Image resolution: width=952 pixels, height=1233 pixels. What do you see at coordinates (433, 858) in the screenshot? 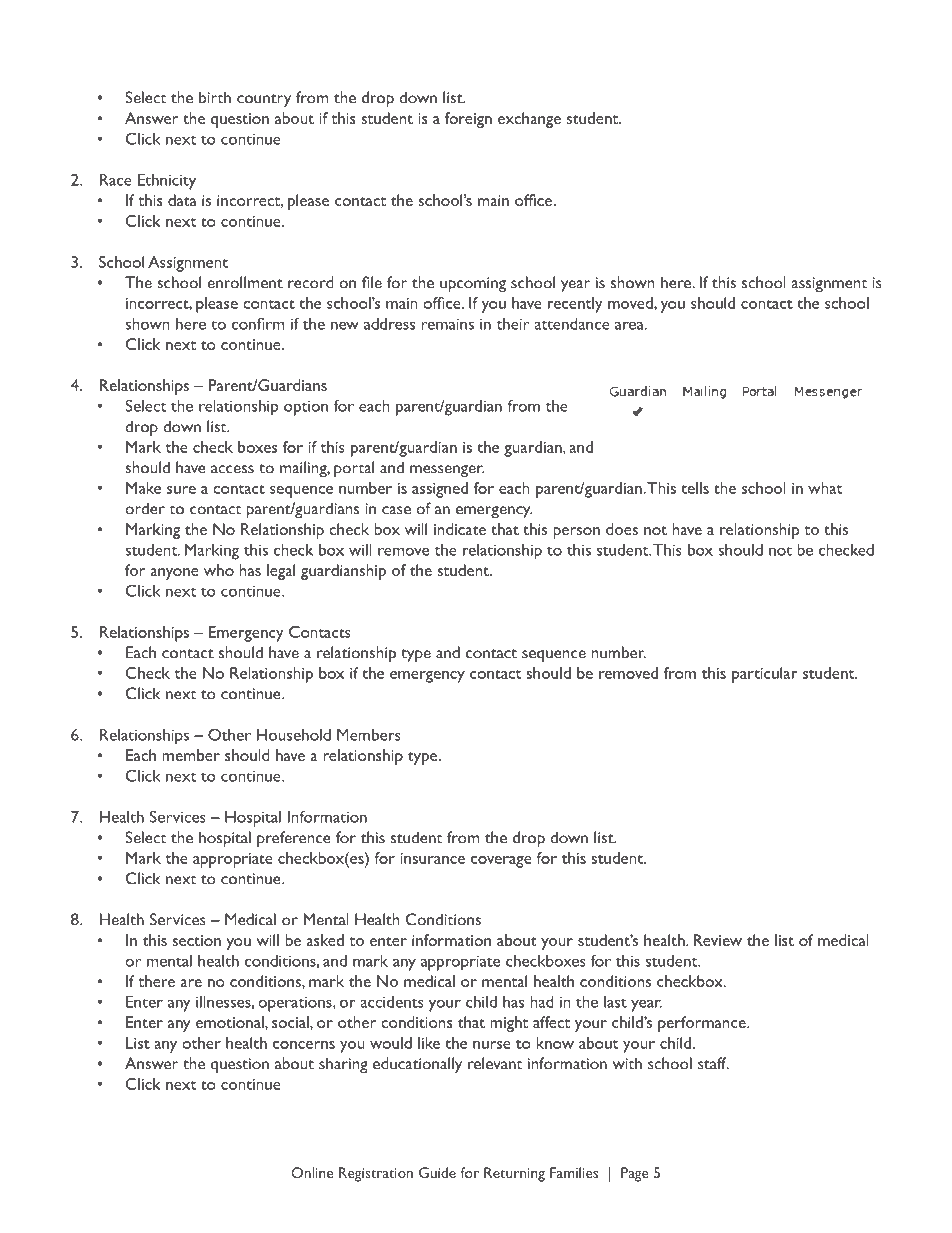
I see `insurance` at bounding box center [433, 858].
